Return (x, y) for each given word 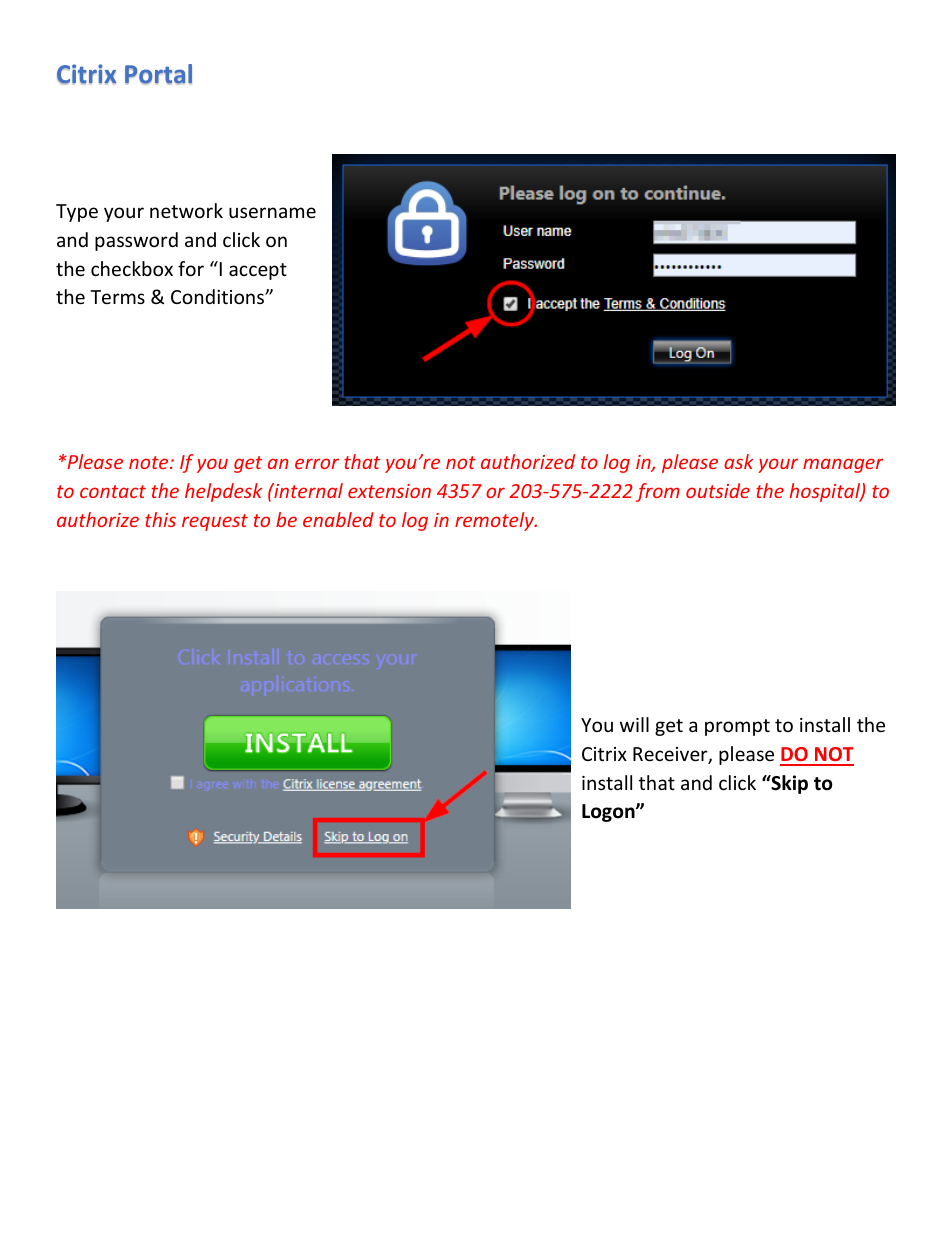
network (186, 210)
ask (739, 461)
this (160, 519)
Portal (158, 74)
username (272, 212)
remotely (495, 521)
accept (258, 271)
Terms (117, 297)
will (634, 724)
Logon (609, 813)
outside (718, 490)
